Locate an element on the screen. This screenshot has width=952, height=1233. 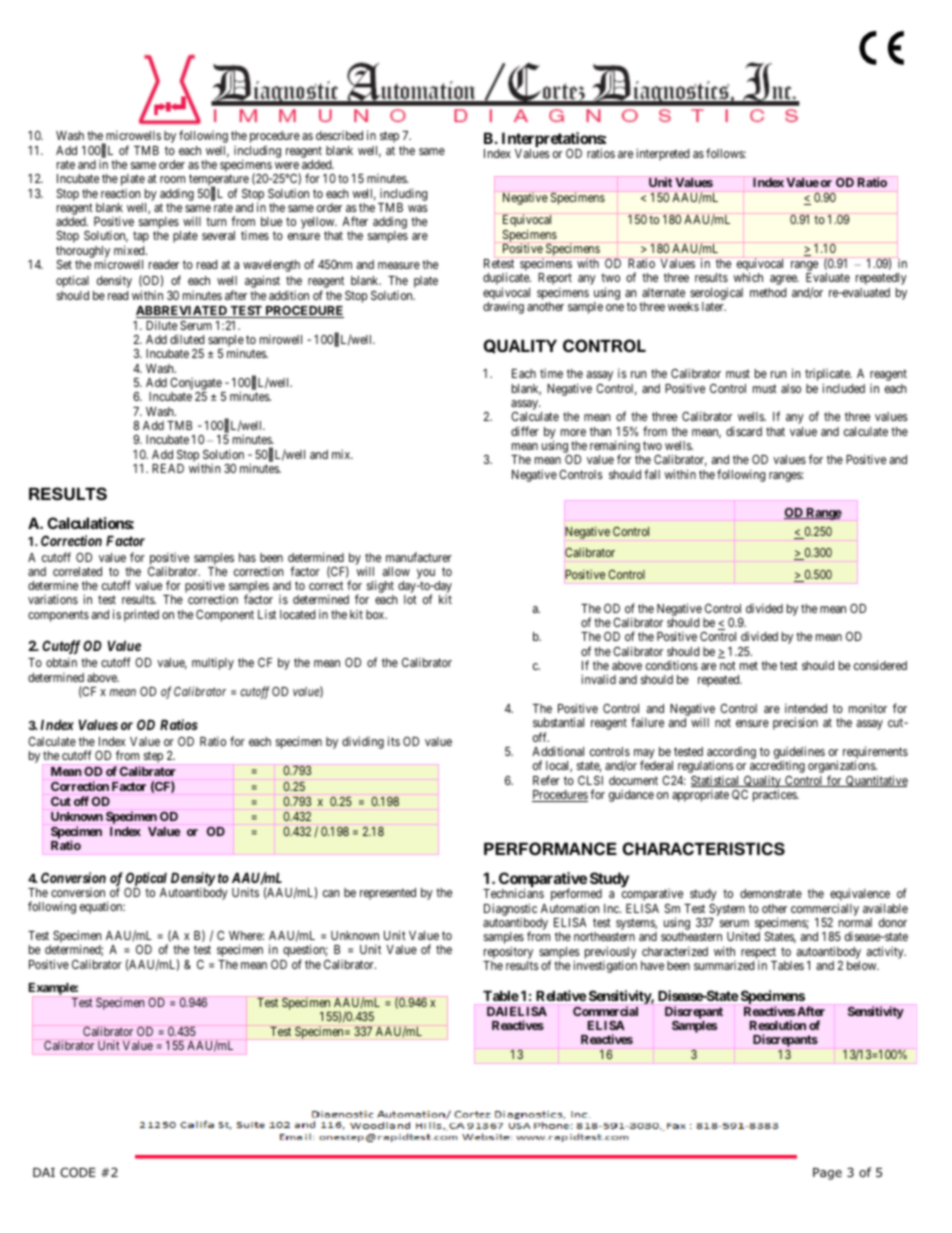
intended is located at coordinates (806, 708).
